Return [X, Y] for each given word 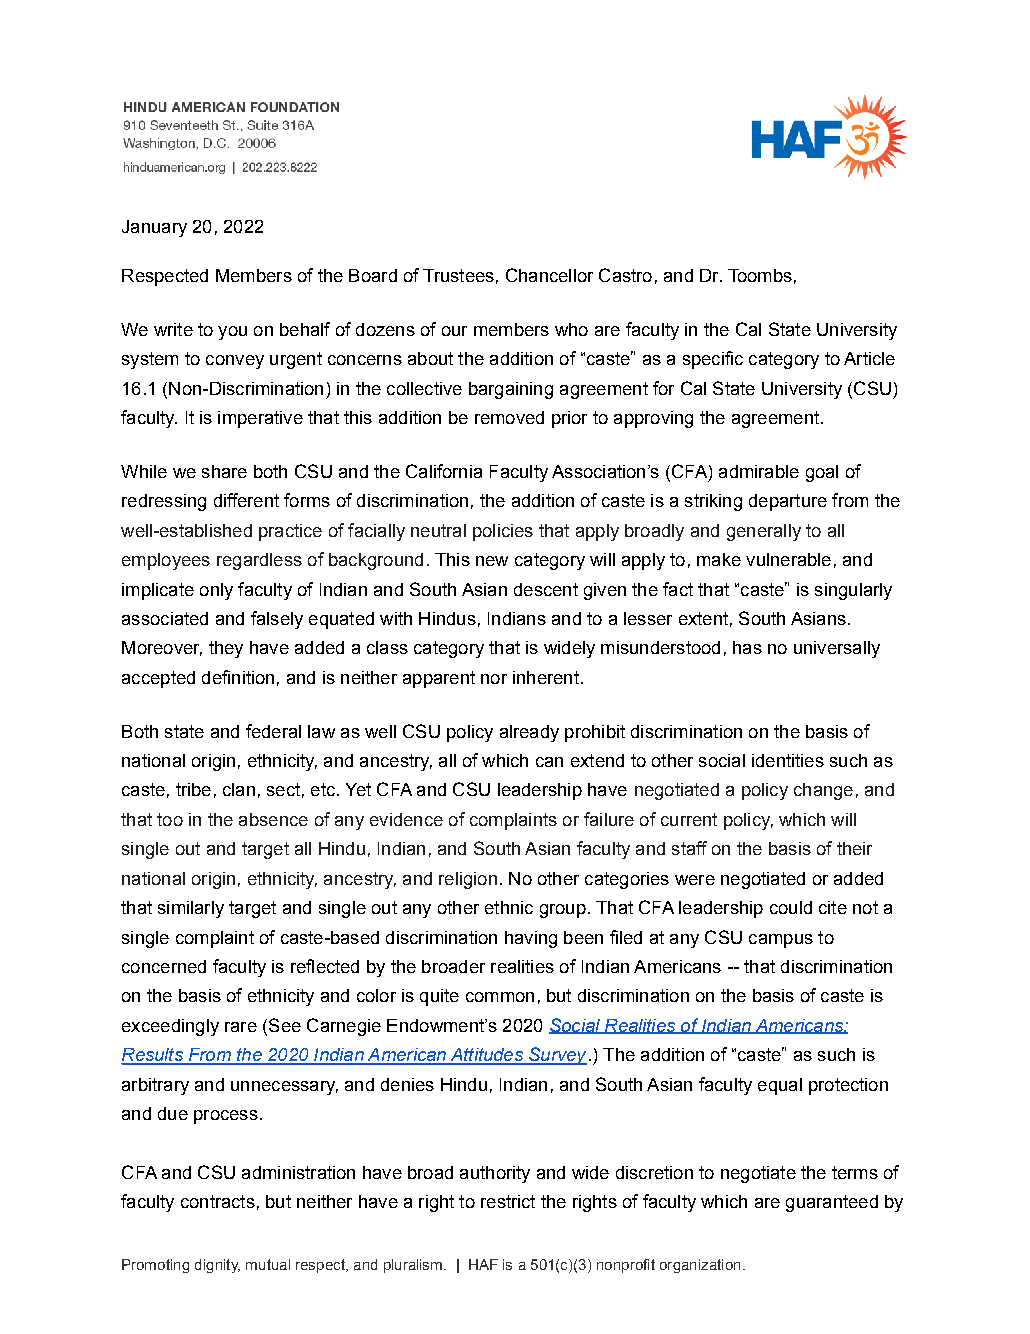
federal [273, 731]
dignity [217, 1266]
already [529, 733]
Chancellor [549, 275]
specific [713, 360]
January [154, 228]
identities [788, 760]
